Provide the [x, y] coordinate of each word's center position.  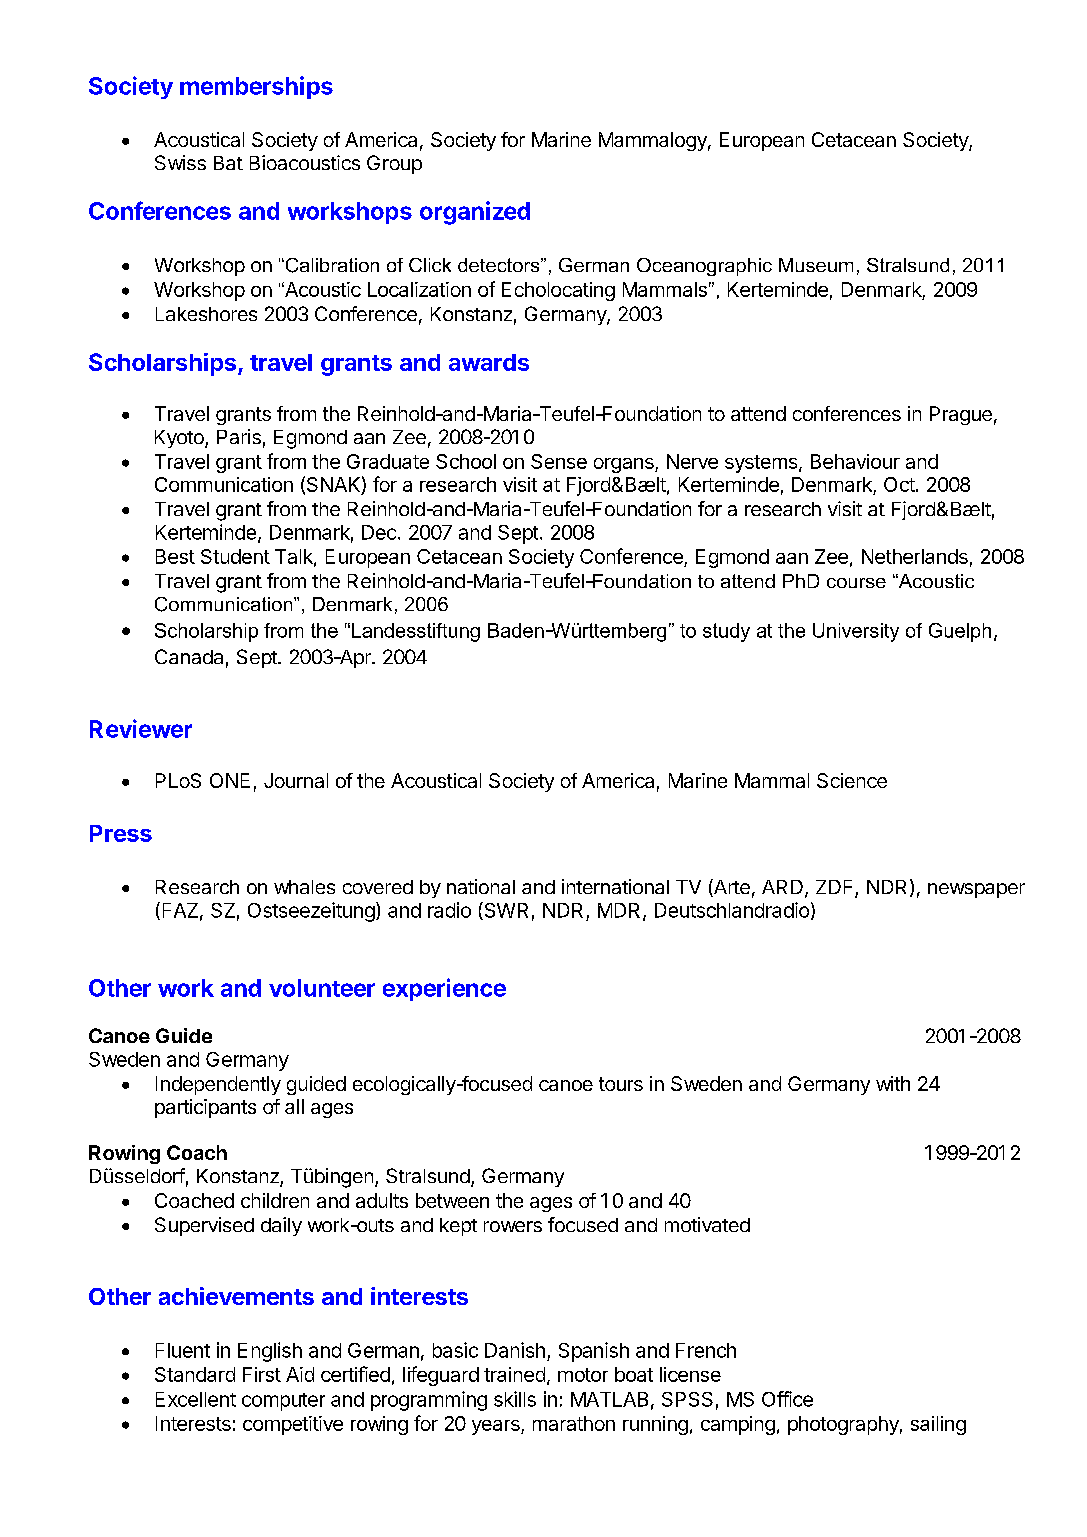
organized [475, 213]
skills [515, 1399]
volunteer [322, 988]
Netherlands [915, 556]
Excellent [196, 1399]
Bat [228, 163]
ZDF [836, 888]
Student [235, 556]
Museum [816, 265]
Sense [559, 461]
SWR [505, 911]
